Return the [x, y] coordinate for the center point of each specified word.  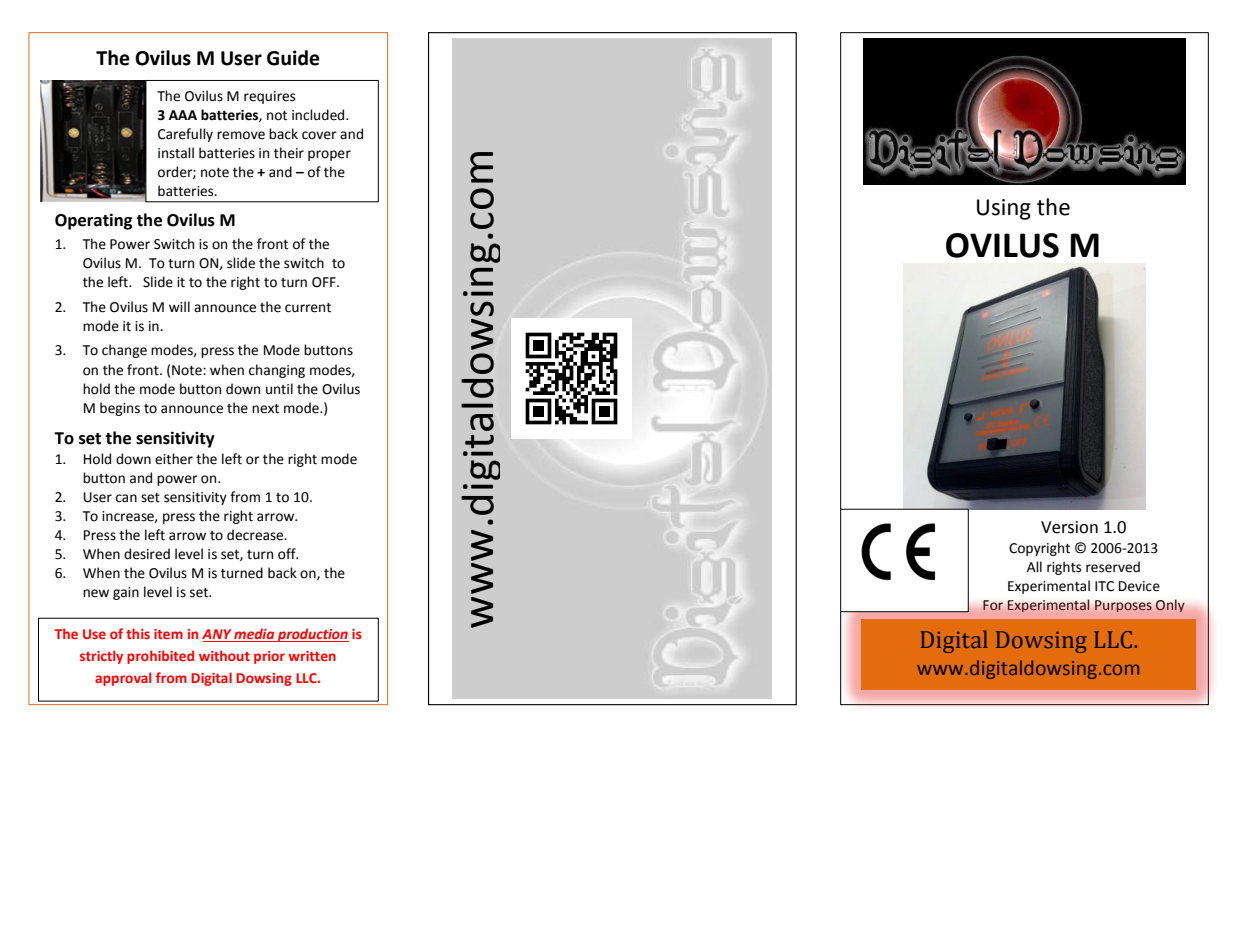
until [279, 389]
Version [1069, 527]
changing [277, 371]
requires [269, 97]
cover [319, 135]
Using [1004, 209]
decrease [256, 535]
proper [329, 155]
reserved [1113, 567]
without [224, 655]
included [319, 115]
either [174, 459]
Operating [94, 221]
